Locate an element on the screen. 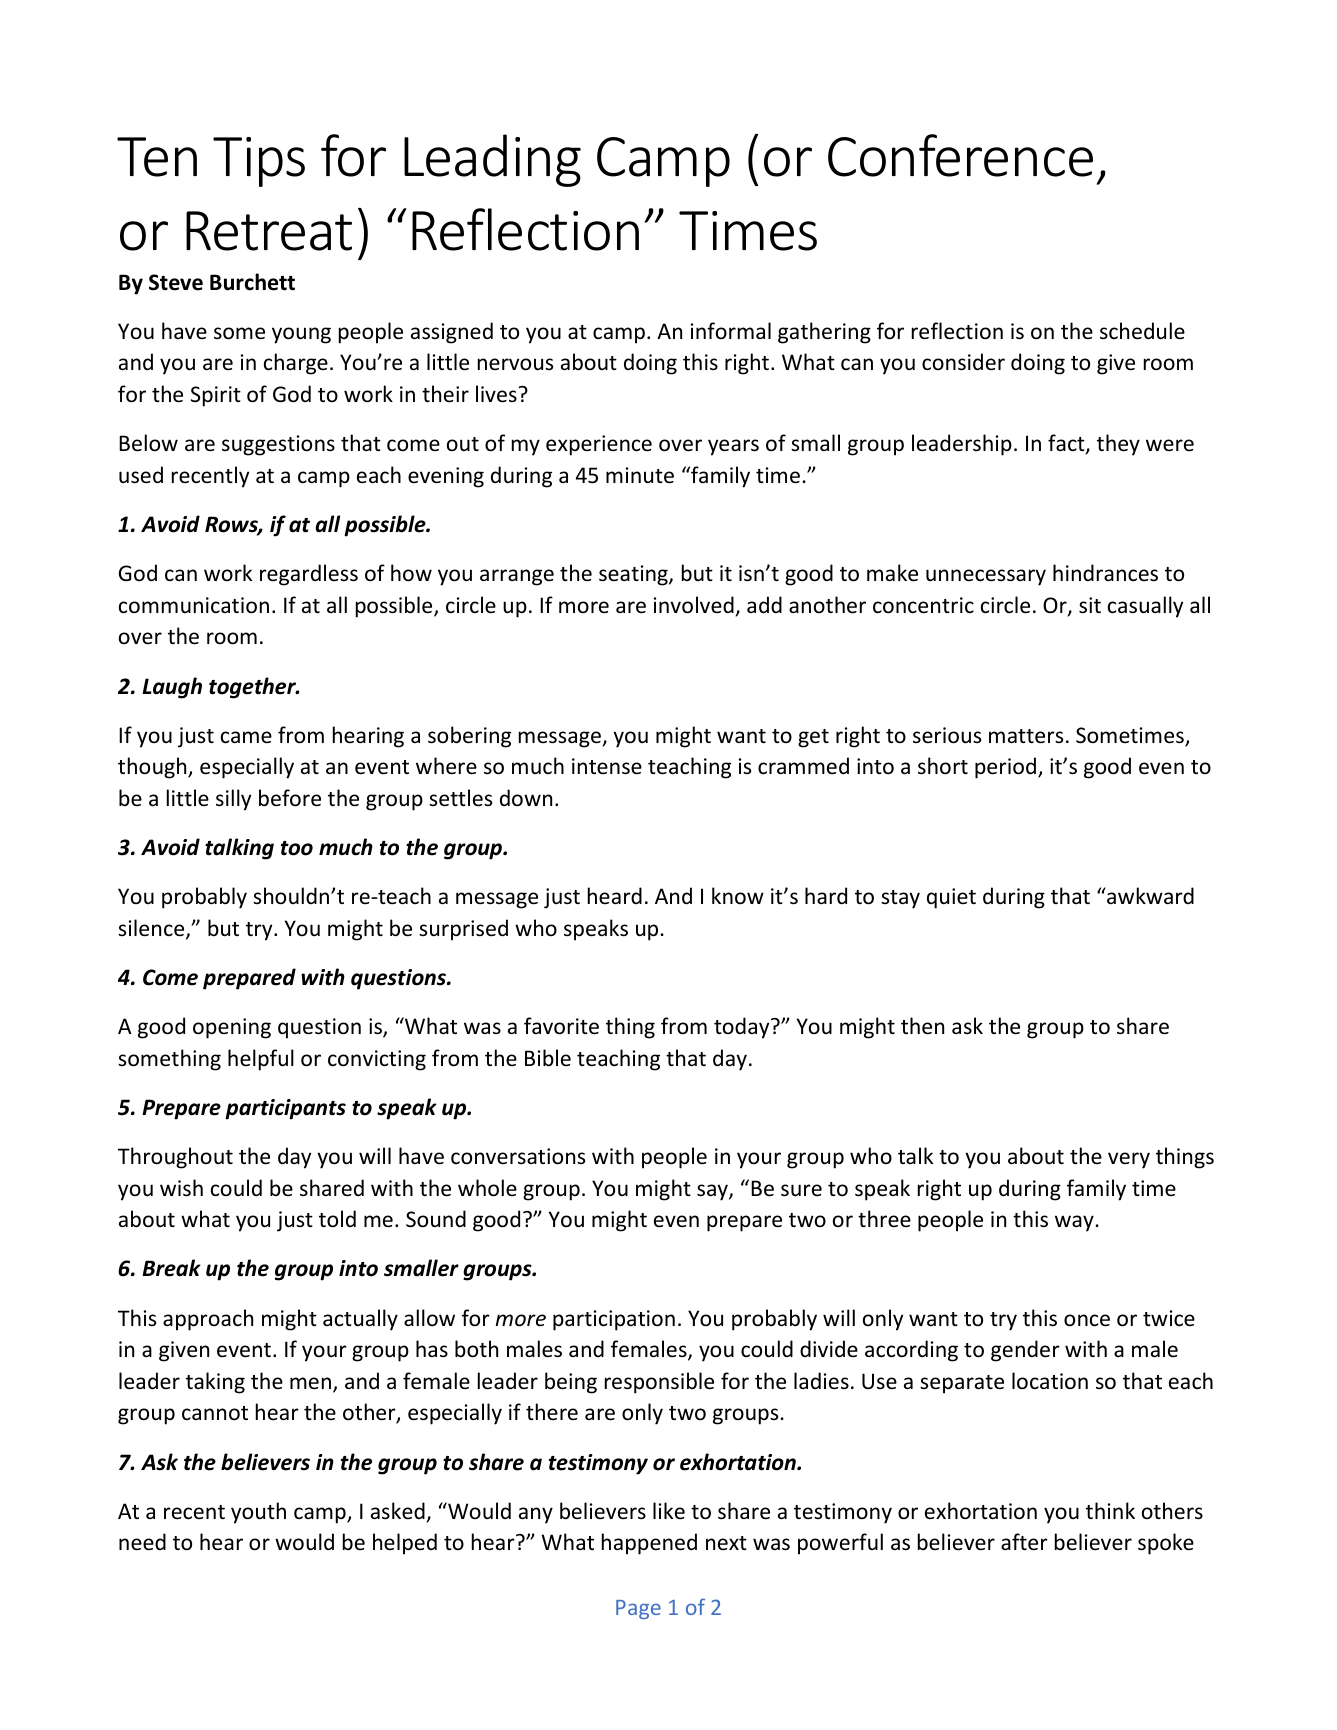 This screenshot has width=1337, height=1730. Conference is located at coordinates (960, 155).
